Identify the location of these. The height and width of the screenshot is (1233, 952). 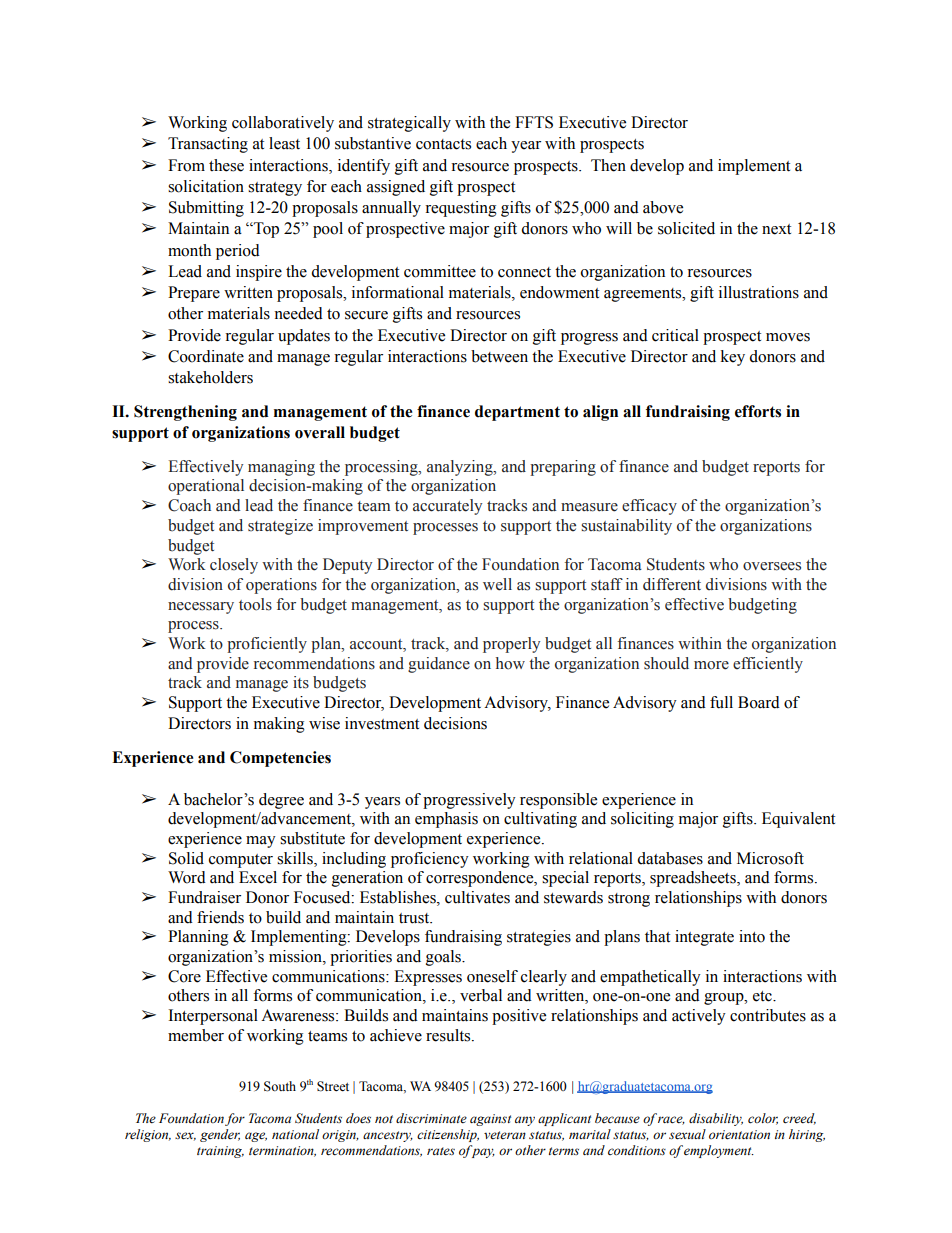
(226, 165).
